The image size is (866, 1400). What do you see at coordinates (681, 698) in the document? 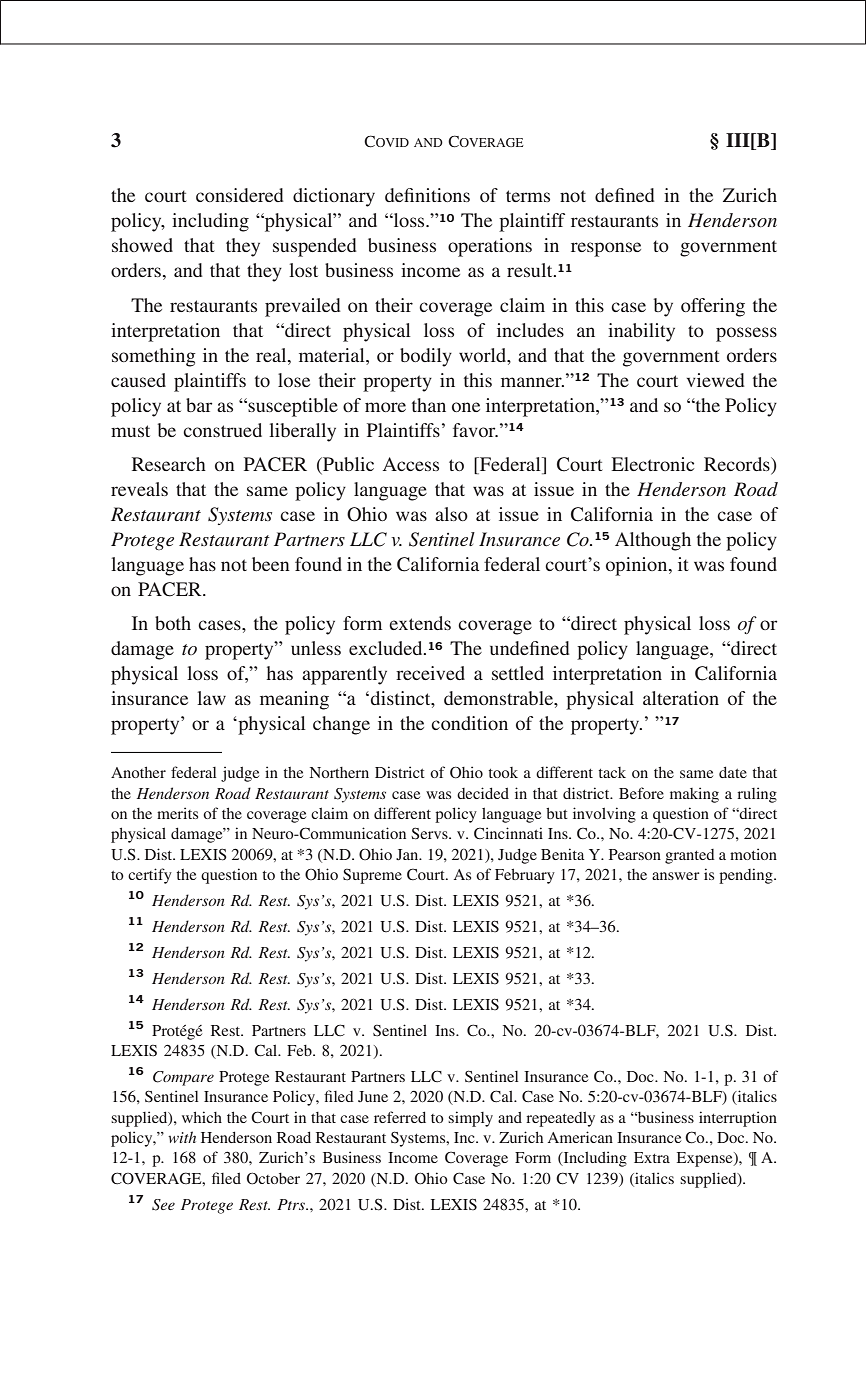
I see `alteration` at bounding box center [681, 698].
